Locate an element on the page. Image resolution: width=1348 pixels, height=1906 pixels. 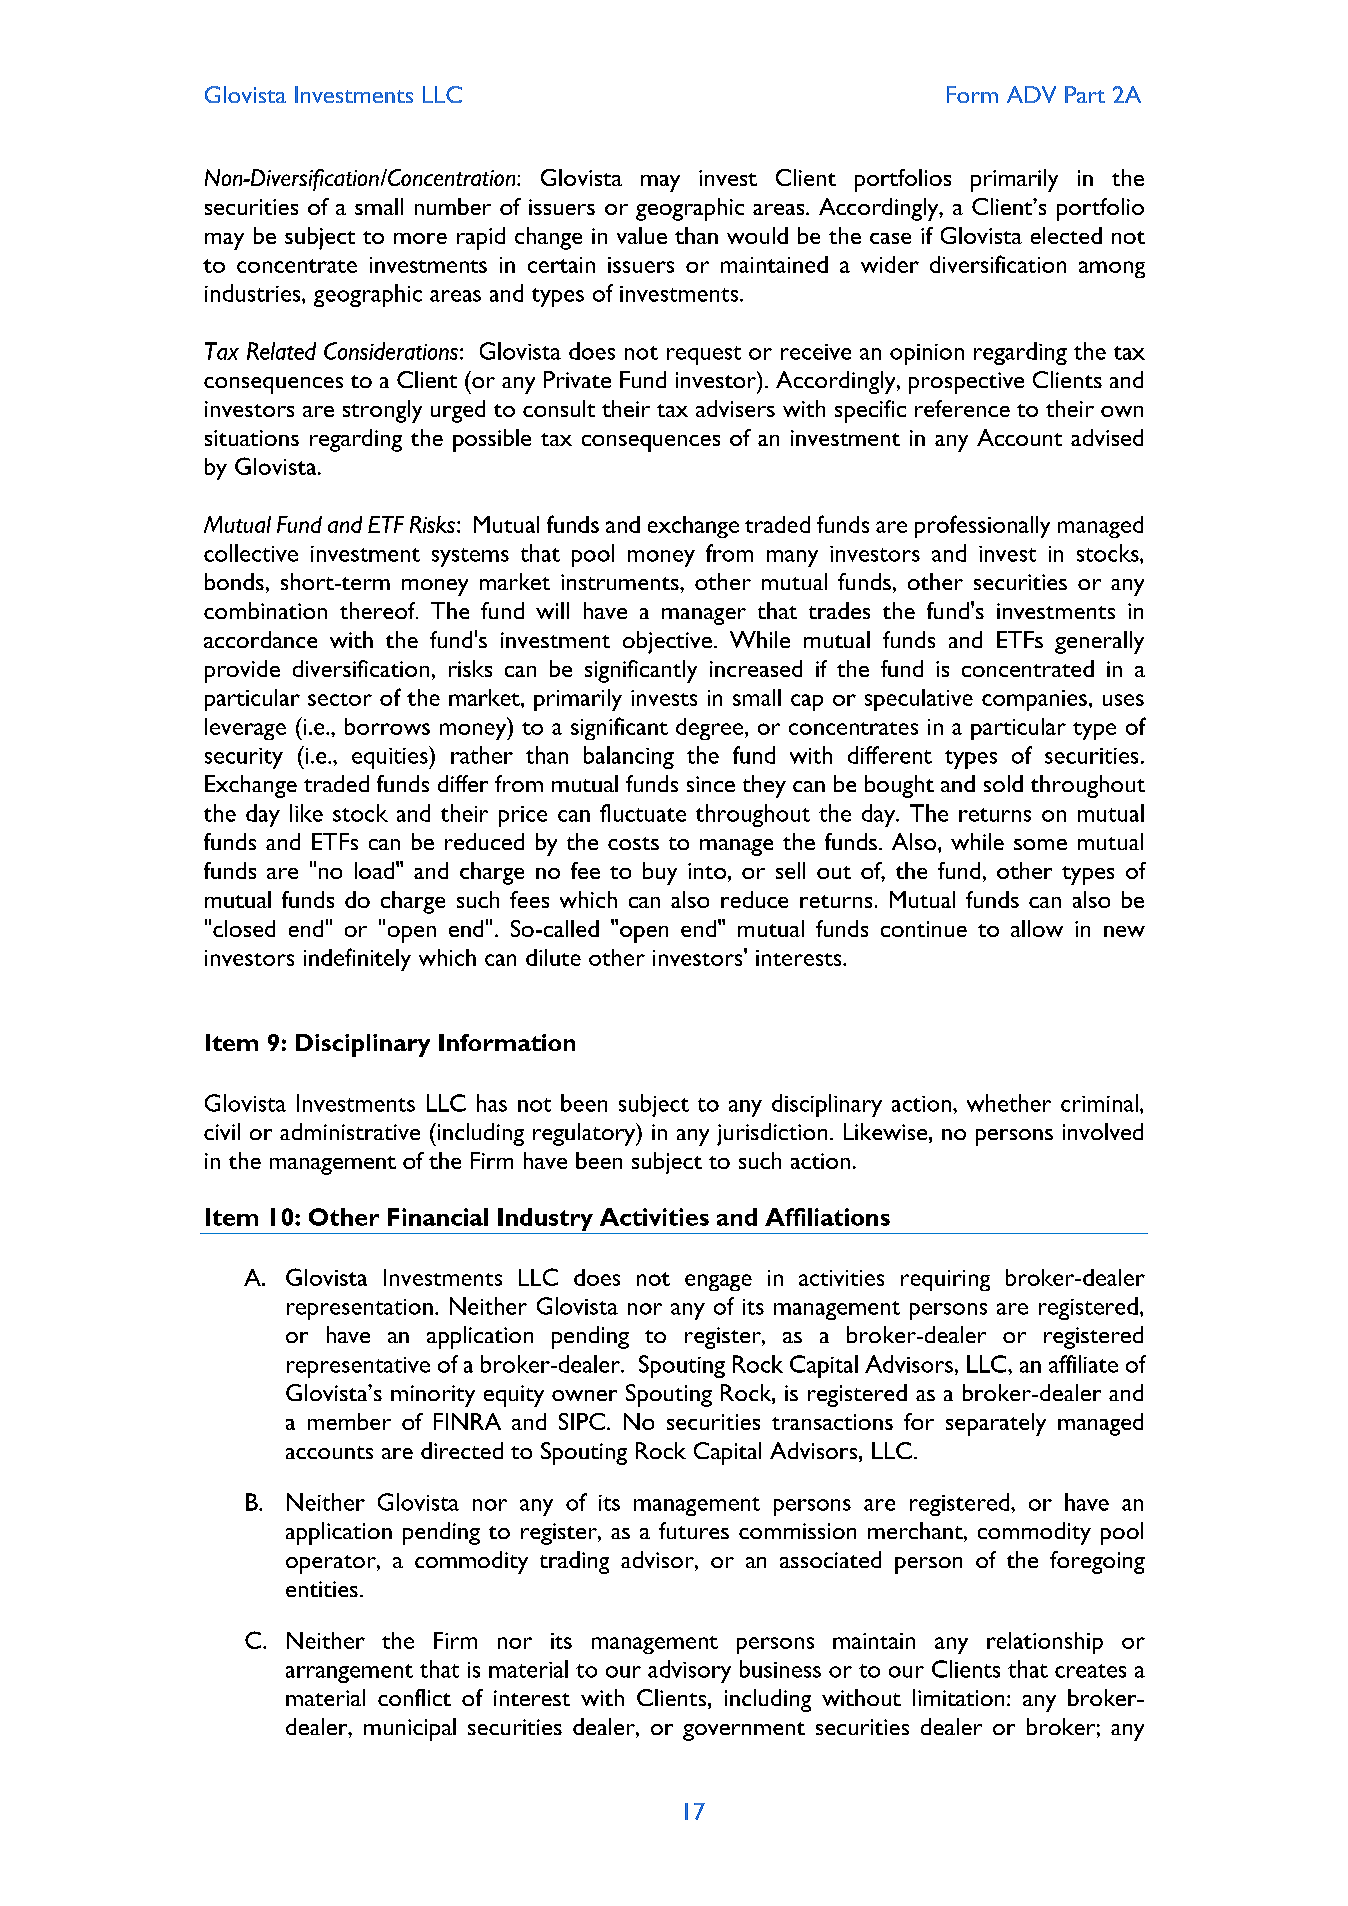
administrative is located at coordinates (350, 1131).
